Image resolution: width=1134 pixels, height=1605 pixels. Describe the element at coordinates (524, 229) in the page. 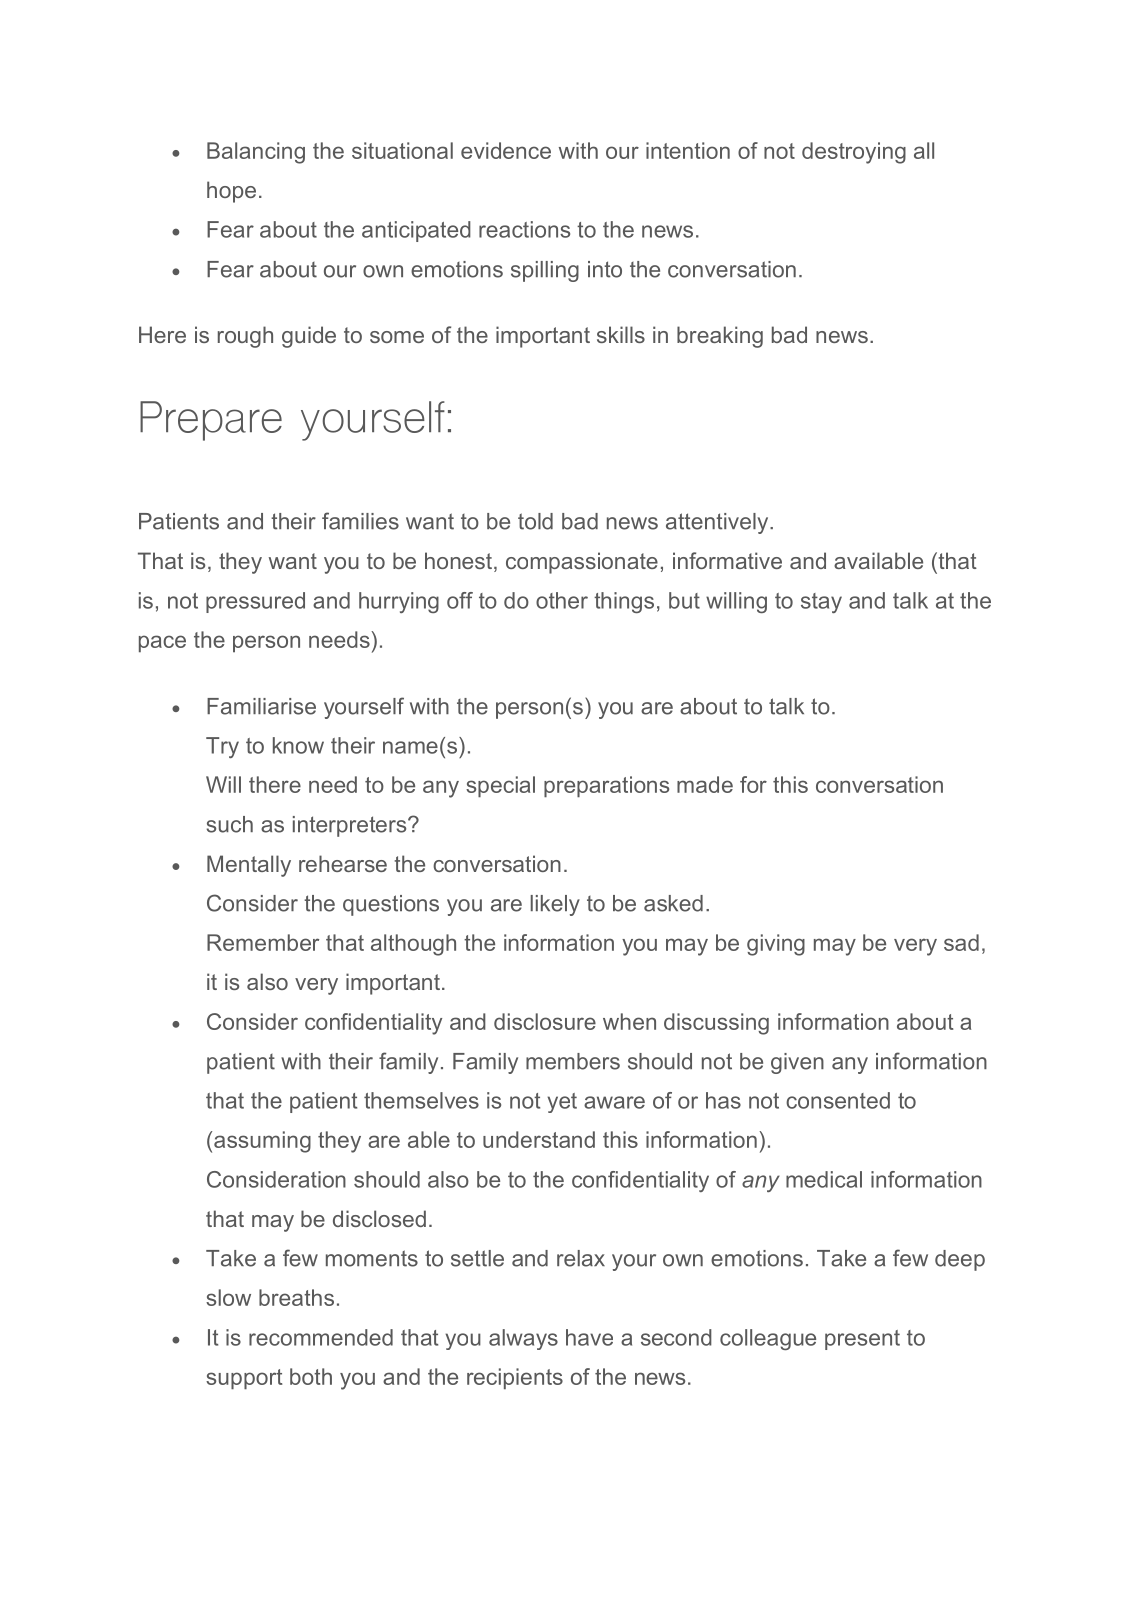

I see `reactions` at that location.
